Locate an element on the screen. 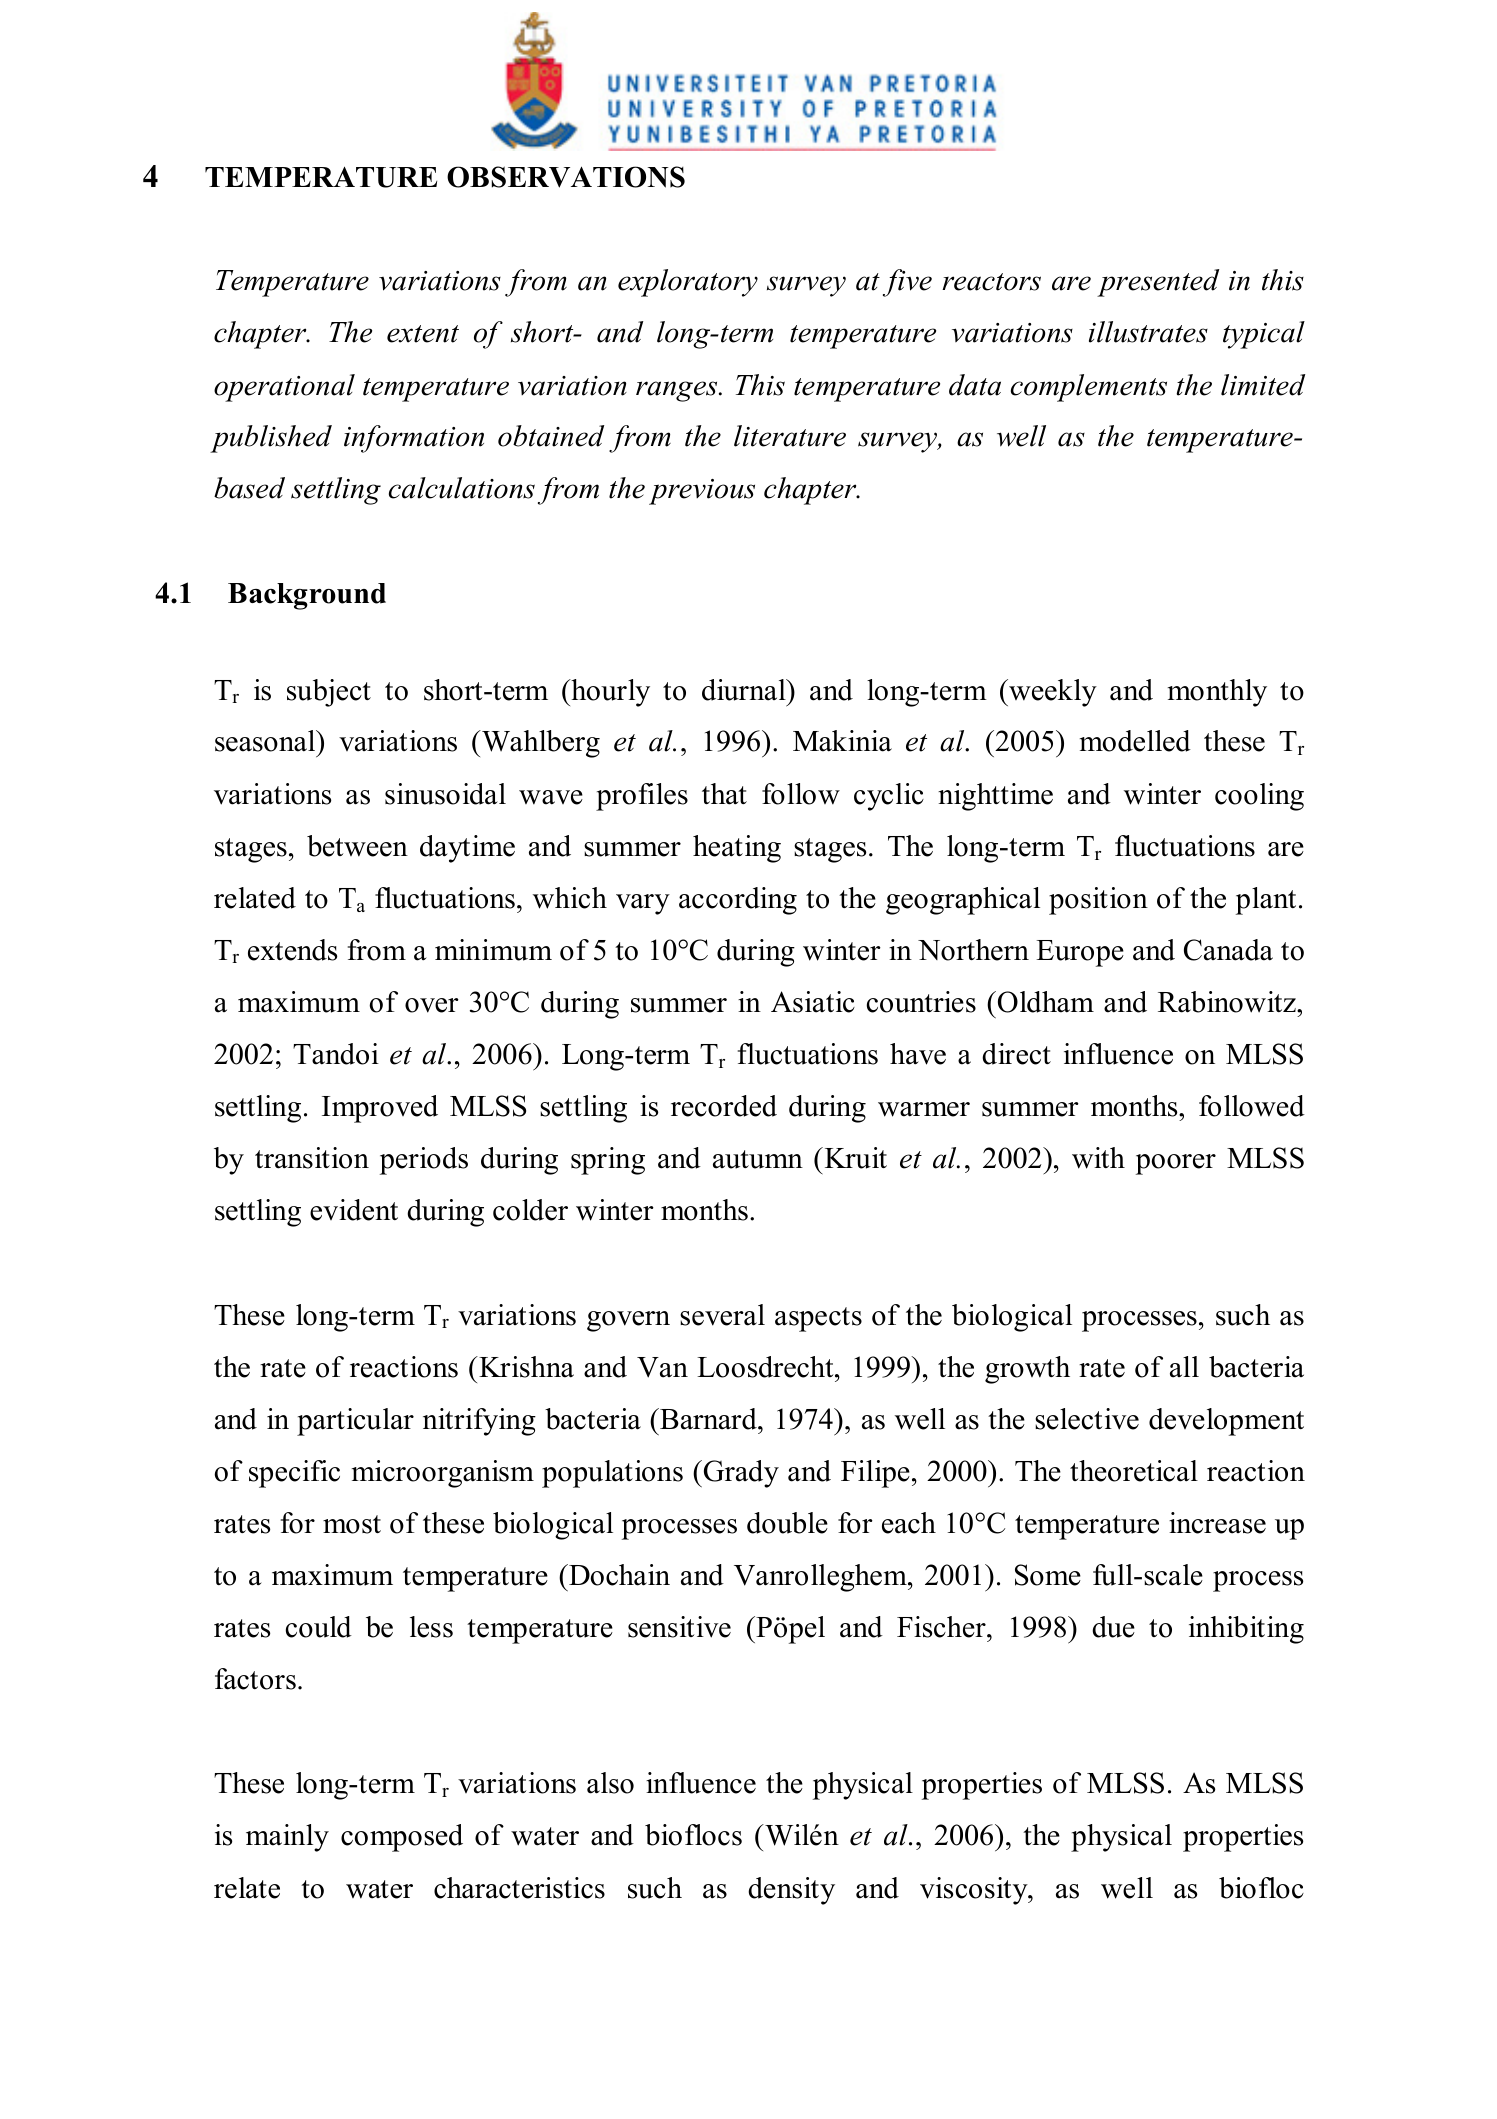 This screenshot has width=1497, height=2119. density is located at coordinates (791, 1891).
